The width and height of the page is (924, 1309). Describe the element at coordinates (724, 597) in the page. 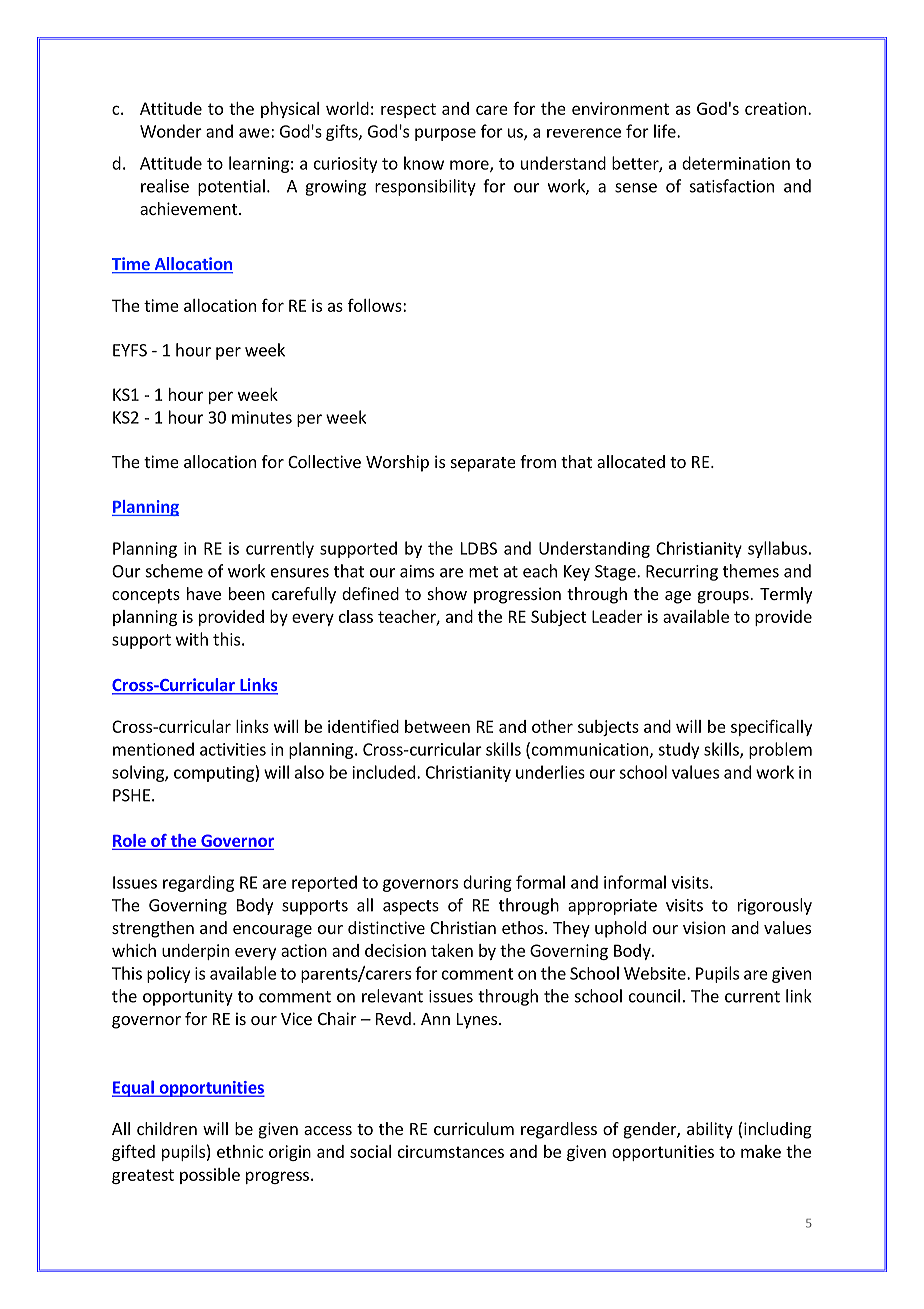

I see `groups` at that location.
